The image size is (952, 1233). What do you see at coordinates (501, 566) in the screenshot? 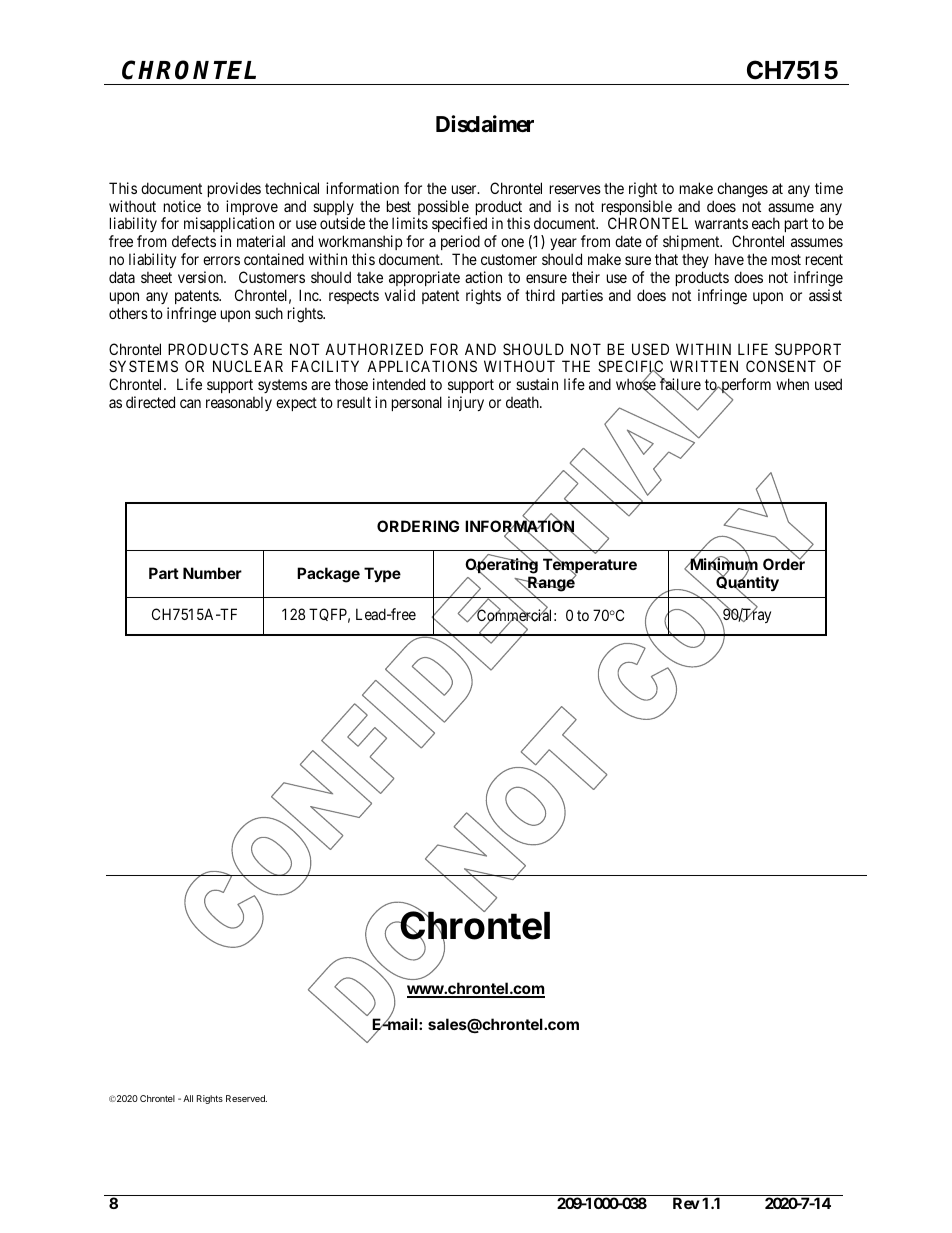
I see `Operating` at bounding box center [501, 566].
